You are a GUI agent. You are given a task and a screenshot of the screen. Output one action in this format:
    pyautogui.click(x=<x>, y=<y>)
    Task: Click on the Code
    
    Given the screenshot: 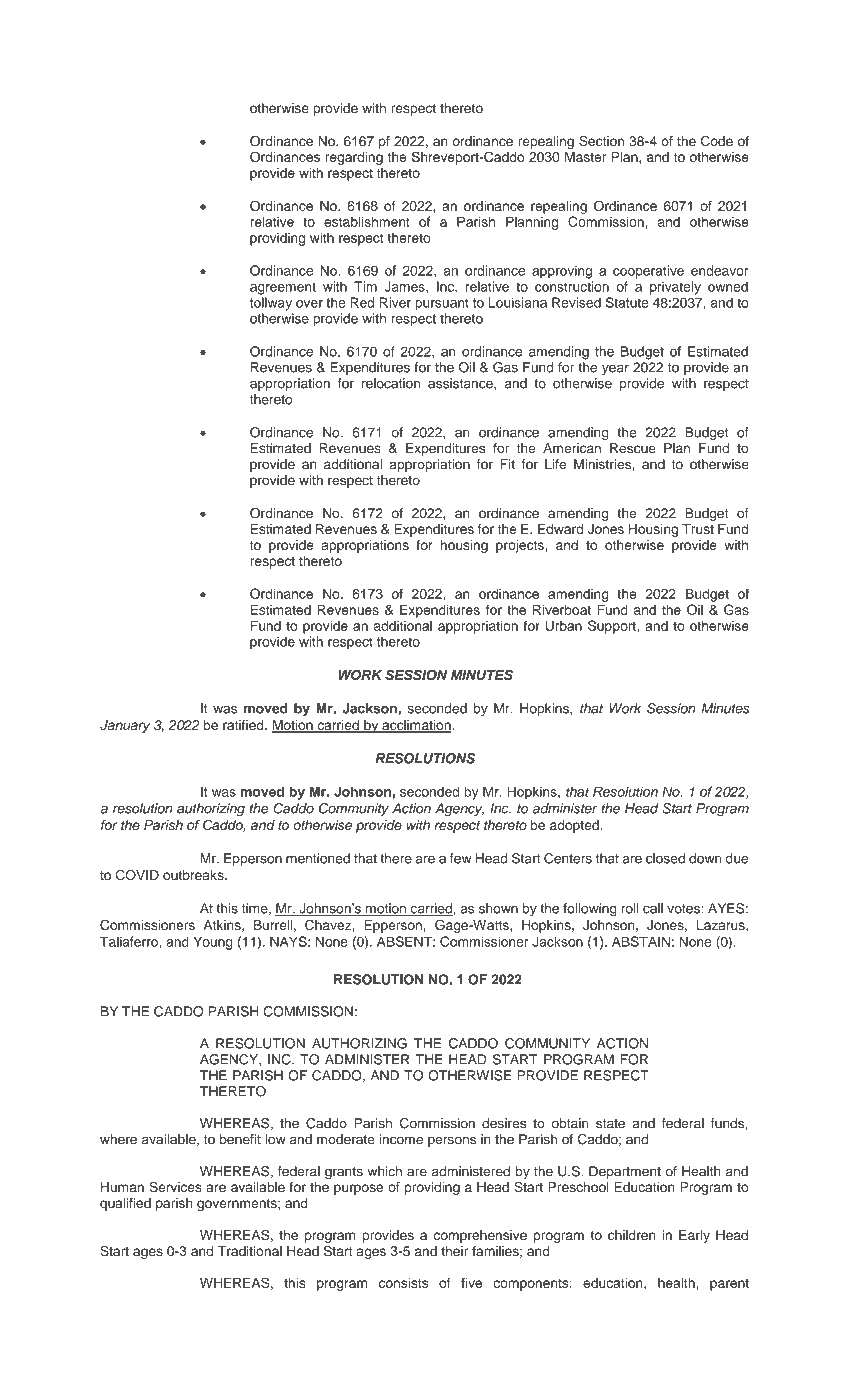 What is the action you would take?
    pyautogui.click(x=717, y=141)
